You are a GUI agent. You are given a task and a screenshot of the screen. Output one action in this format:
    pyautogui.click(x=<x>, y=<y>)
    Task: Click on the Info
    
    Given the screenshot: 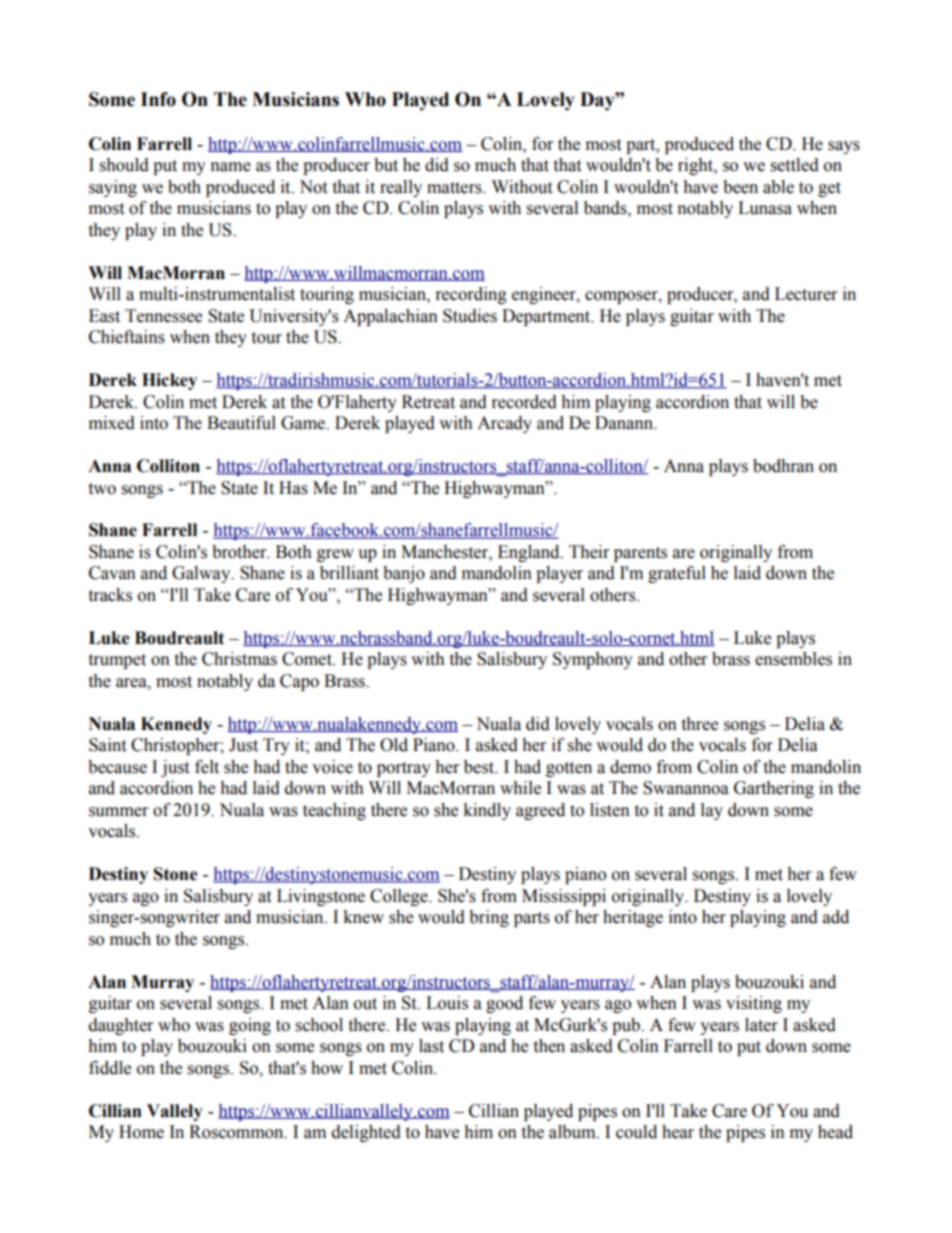 What is the action you would take?
    pyautogui.click(x=158, y=99)
